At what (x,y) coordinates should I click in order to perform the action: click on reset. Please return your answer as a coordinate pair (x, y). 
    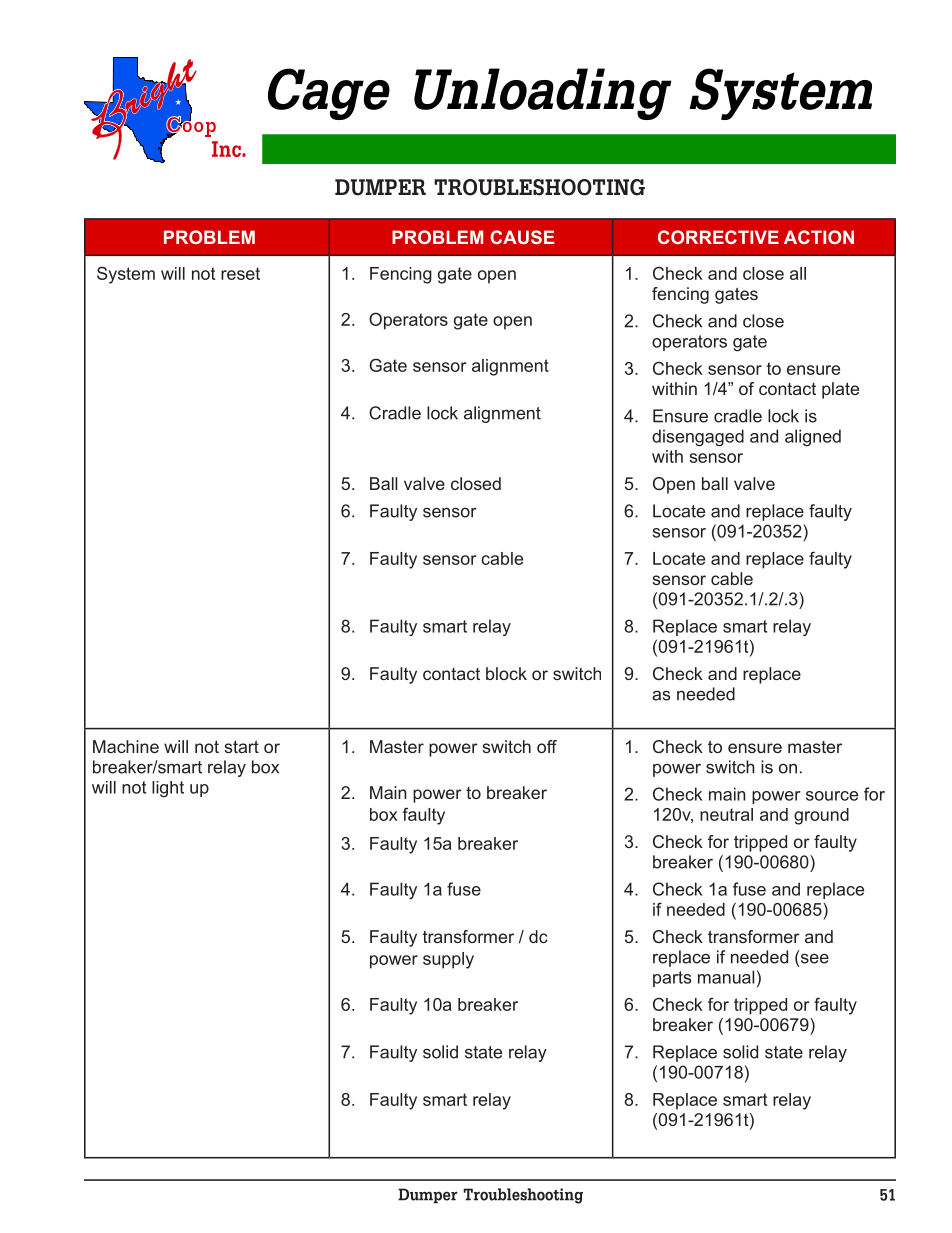
    Looking at the image, I should click on (240, 273).
